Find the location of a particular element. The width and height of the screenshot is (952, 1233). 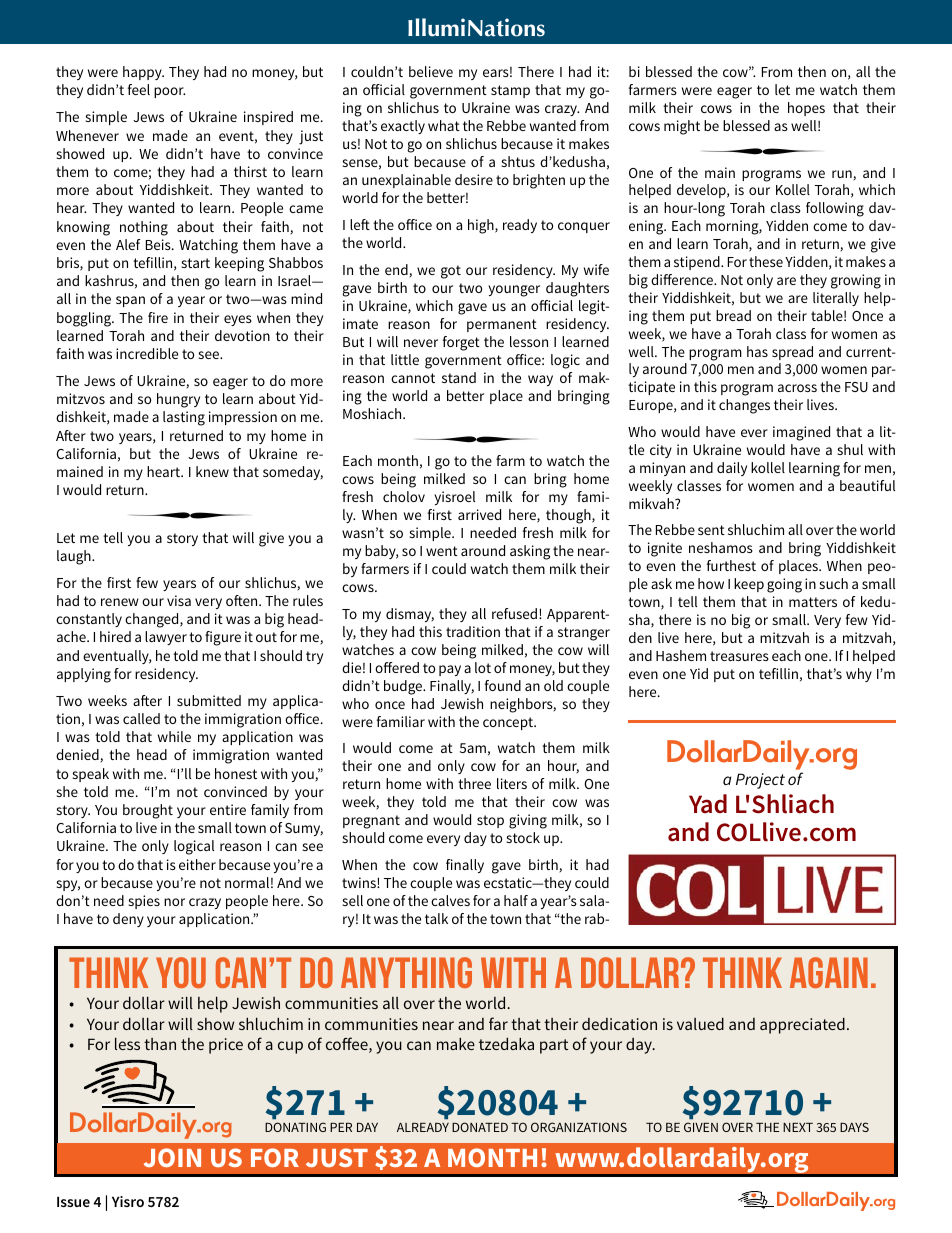

JOIN is located at coordinates (172, 1157).
